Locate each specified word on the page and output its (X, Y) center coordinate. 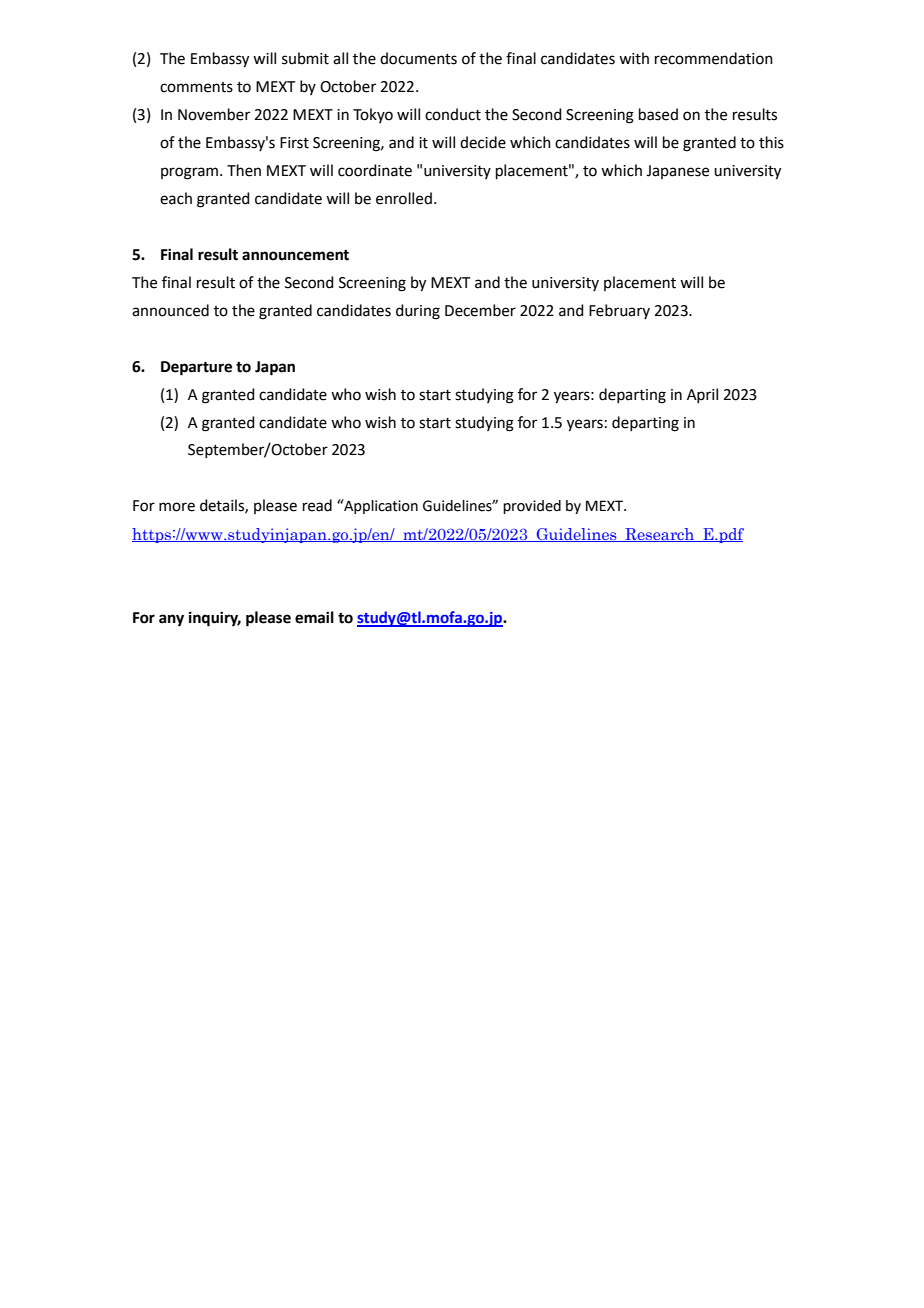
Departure (196, 368)
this (771, 142)
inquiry (215, 619)
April (702, 395)
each (176, 198)
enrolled (404, 198)
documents (418, 58)
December (480, 310)
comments (196, 87)
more (177, 507)
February (619, 311)
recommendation (714, 58)
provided (532, 507)
